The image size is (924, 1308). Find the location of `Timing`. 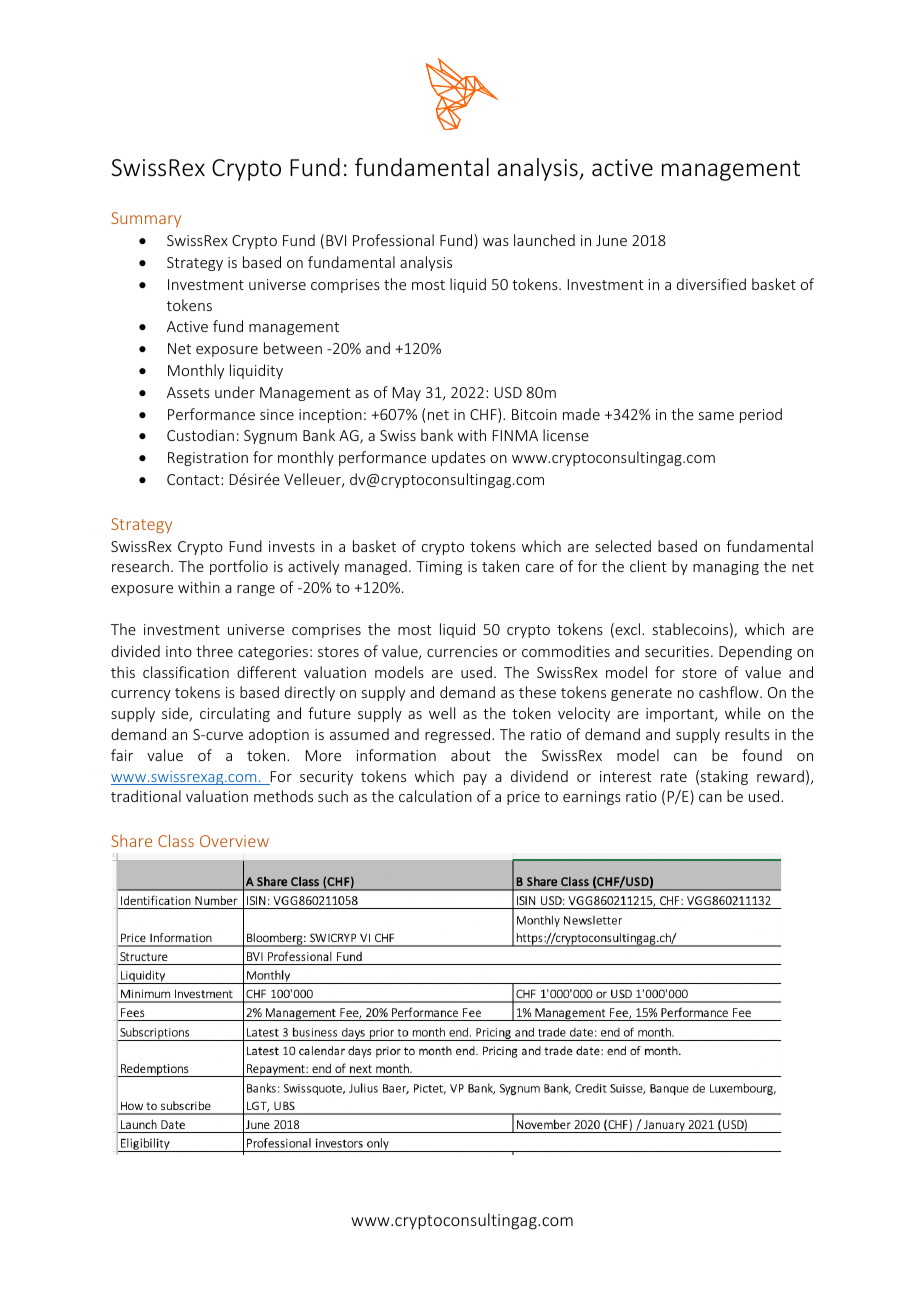

Timing is located at coordinates (439, 568).
